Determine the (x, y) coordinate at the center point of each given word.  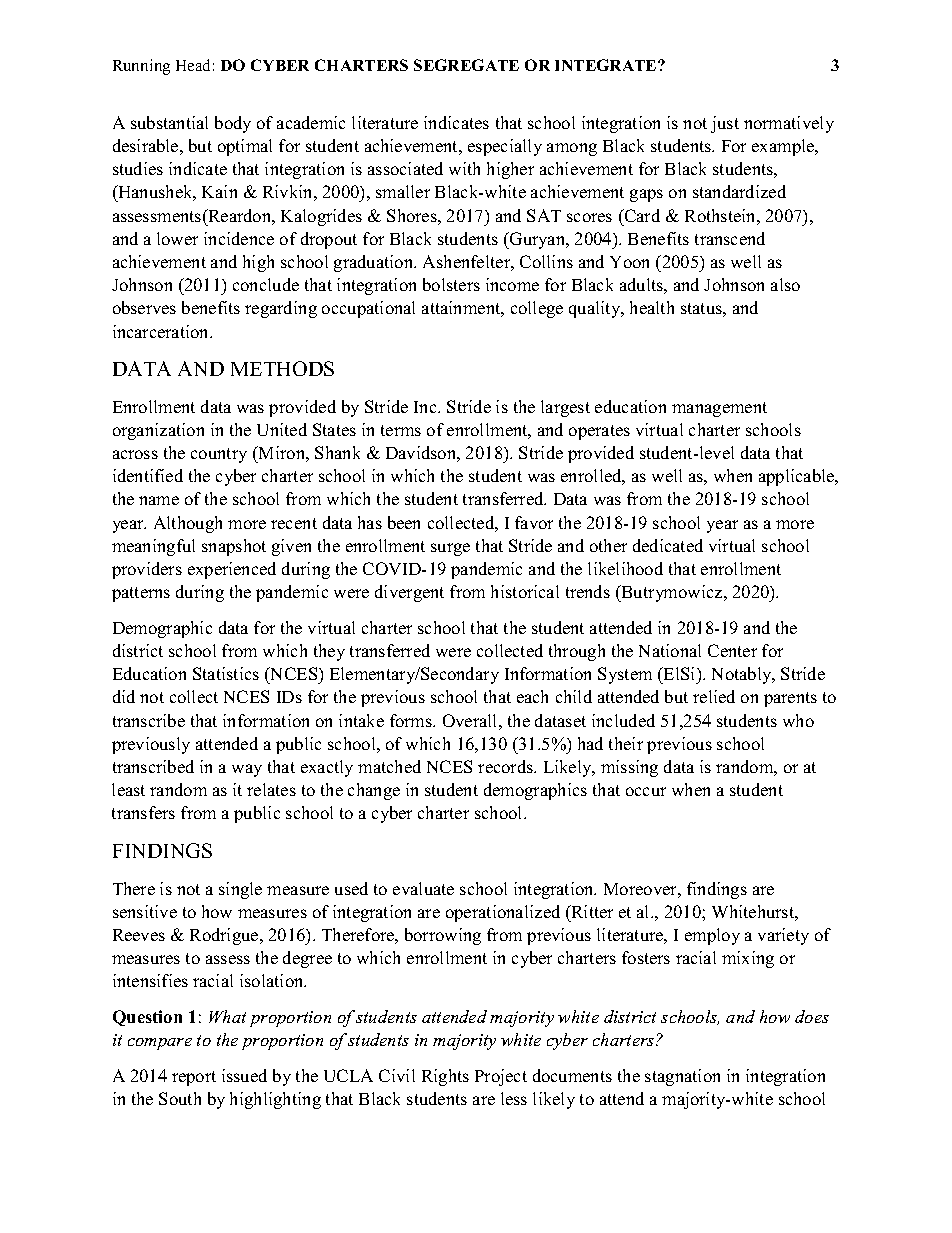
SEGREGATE (466, 65)
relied (714, 696)
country (219, 455)
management (719, 409)
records (506, 766)
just (725, 124)
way (247, 770)
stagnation (682, 1077)
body (233, 124)
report (194, 1078)
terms (401, 430)
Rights (445, 1077)
